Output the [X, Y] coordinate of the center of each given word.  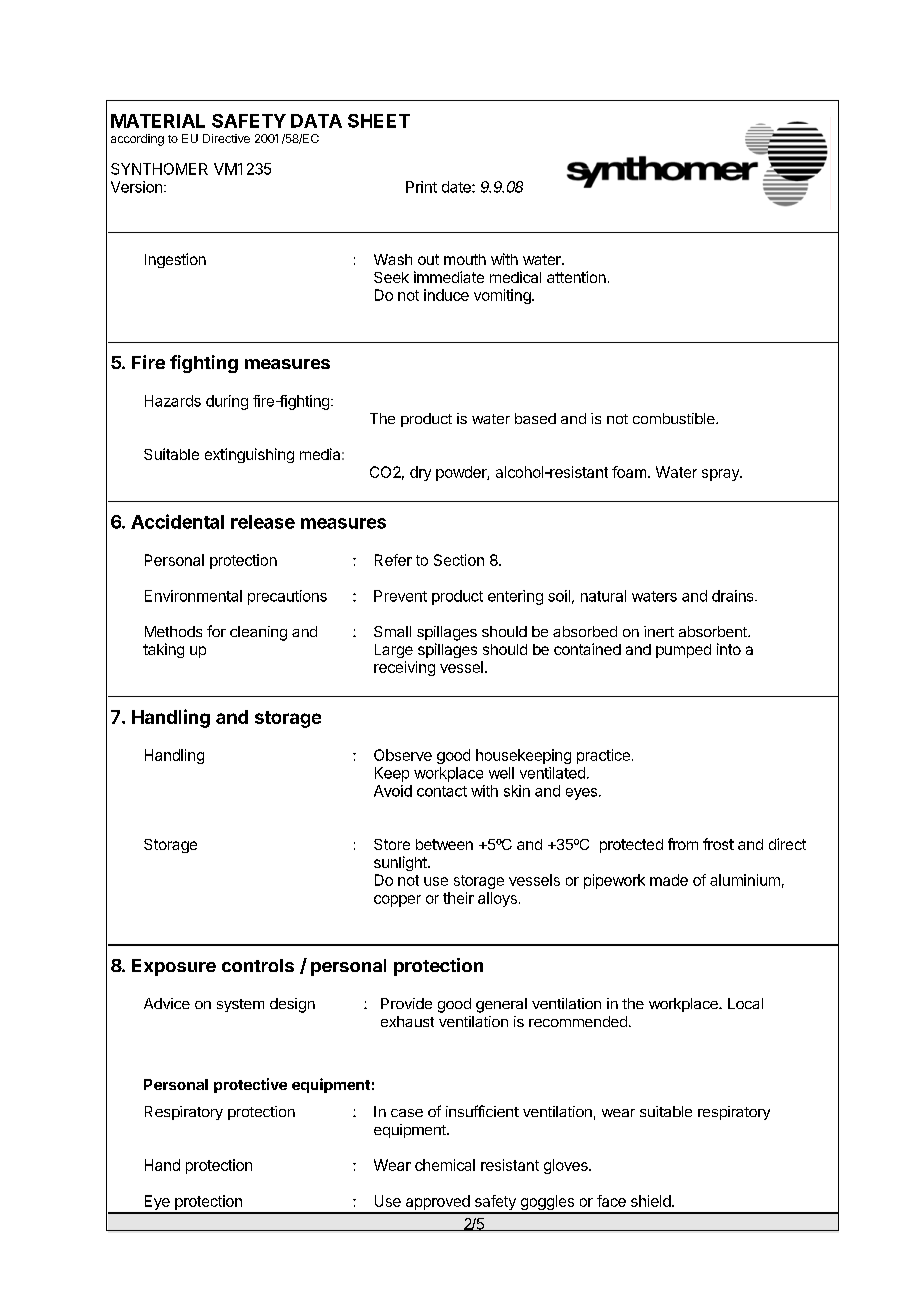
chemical [445, 1165]
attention [576, 277]
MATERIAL [158, 121]
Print [421, 187]
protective [250, 1085]
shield [651, 1201]
